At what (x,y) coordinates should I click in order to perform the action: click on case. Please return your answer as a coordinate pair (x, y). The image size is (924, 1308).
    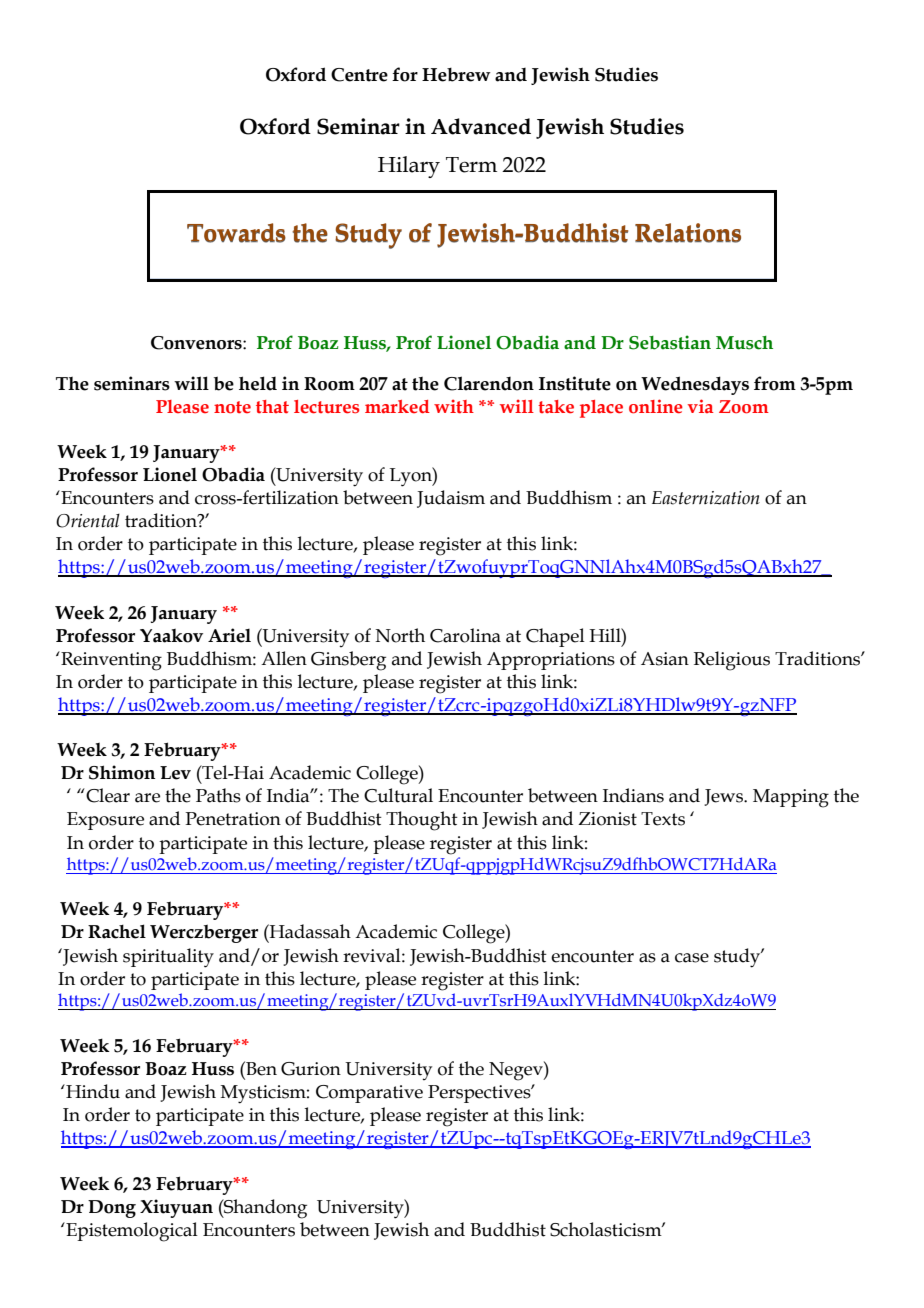
    Looking at the image, I should click on (692, 958).
